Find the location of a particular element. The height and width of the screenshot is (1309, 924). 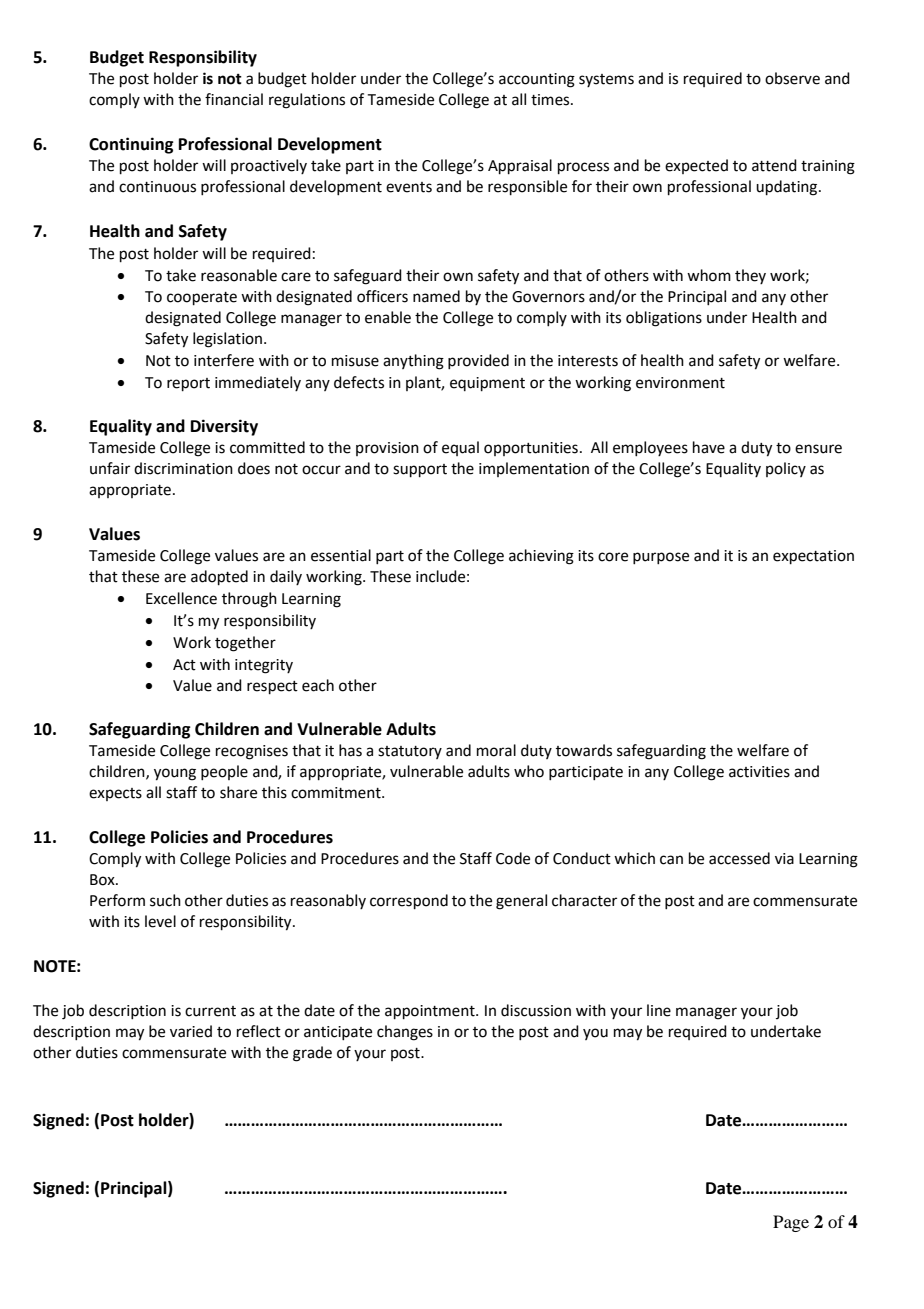

together is located at coordinates (245, 644).
